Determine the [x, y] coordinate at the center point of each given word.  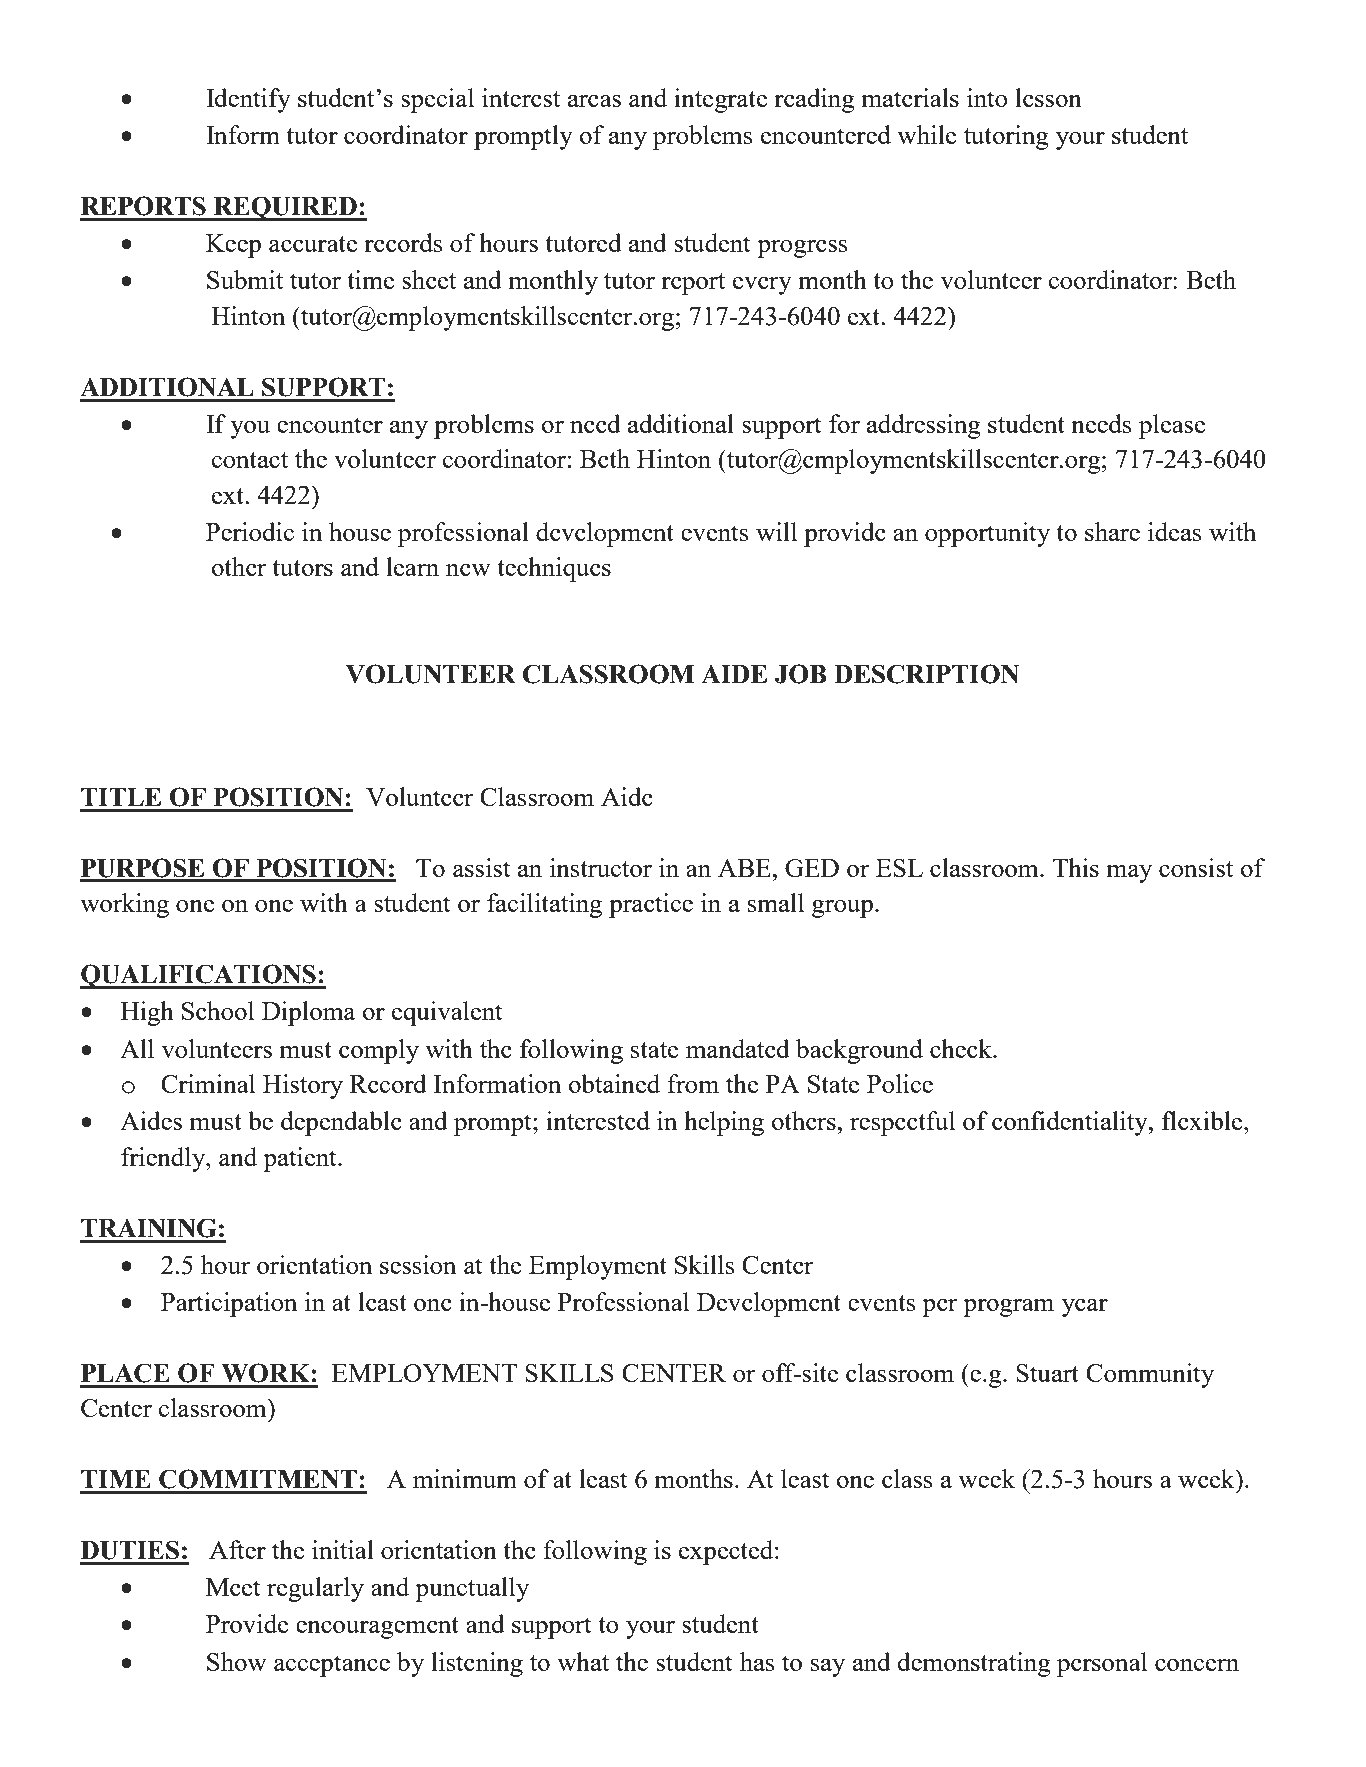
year [1085, 1308]
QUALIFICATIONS [199, 976]
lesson [1048, 97]
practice [651, 905]
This [1075, 867]
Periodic [250, 531]
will [776, 531]
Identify [248, 100]
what [583, 1661]
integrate [720, 100]
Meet [233, 1587]
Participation [229, 1304]
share [1112, 531]
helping [724, 1123]
